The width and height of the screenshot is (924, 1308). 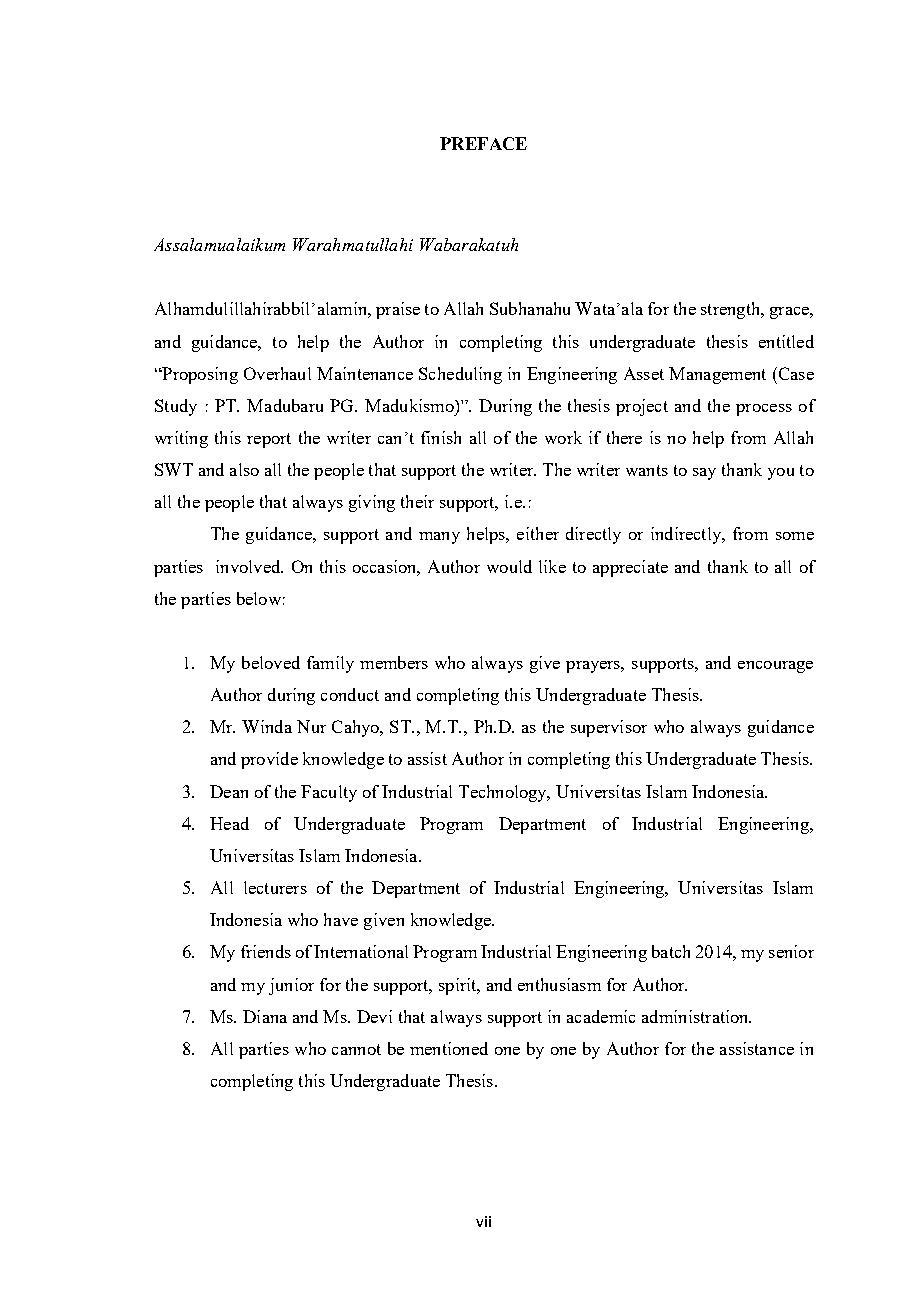 I want to click on Head, so click(x=229, y=823).
